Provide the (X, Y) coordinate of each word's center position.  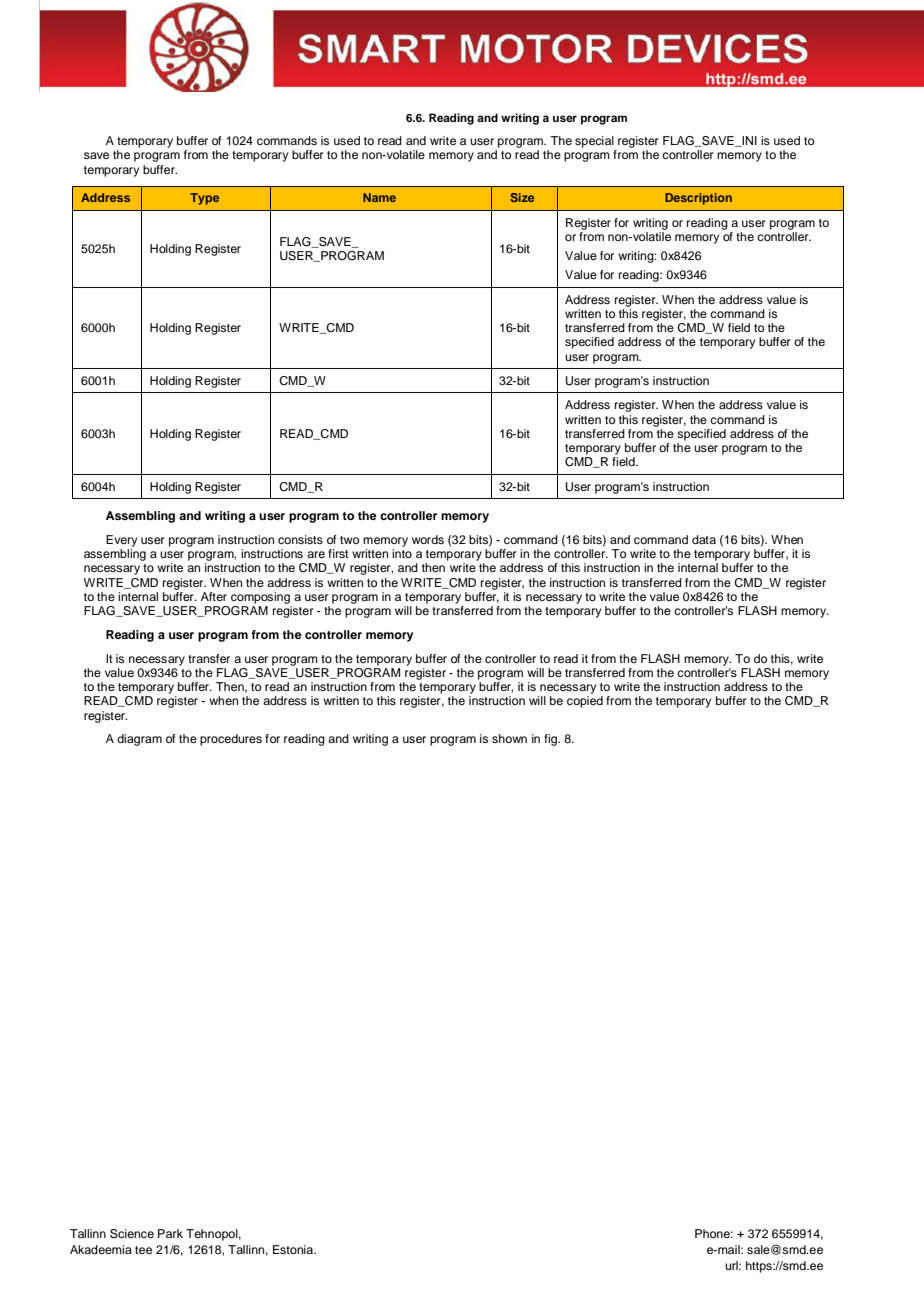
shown (509, 738)
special (594, 142)
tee (143, 1250)
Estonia (294, 1249)
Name (379, 197)
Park (170, 1233)
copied (585, 702)
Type (204, 199)
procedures (231, 740)
